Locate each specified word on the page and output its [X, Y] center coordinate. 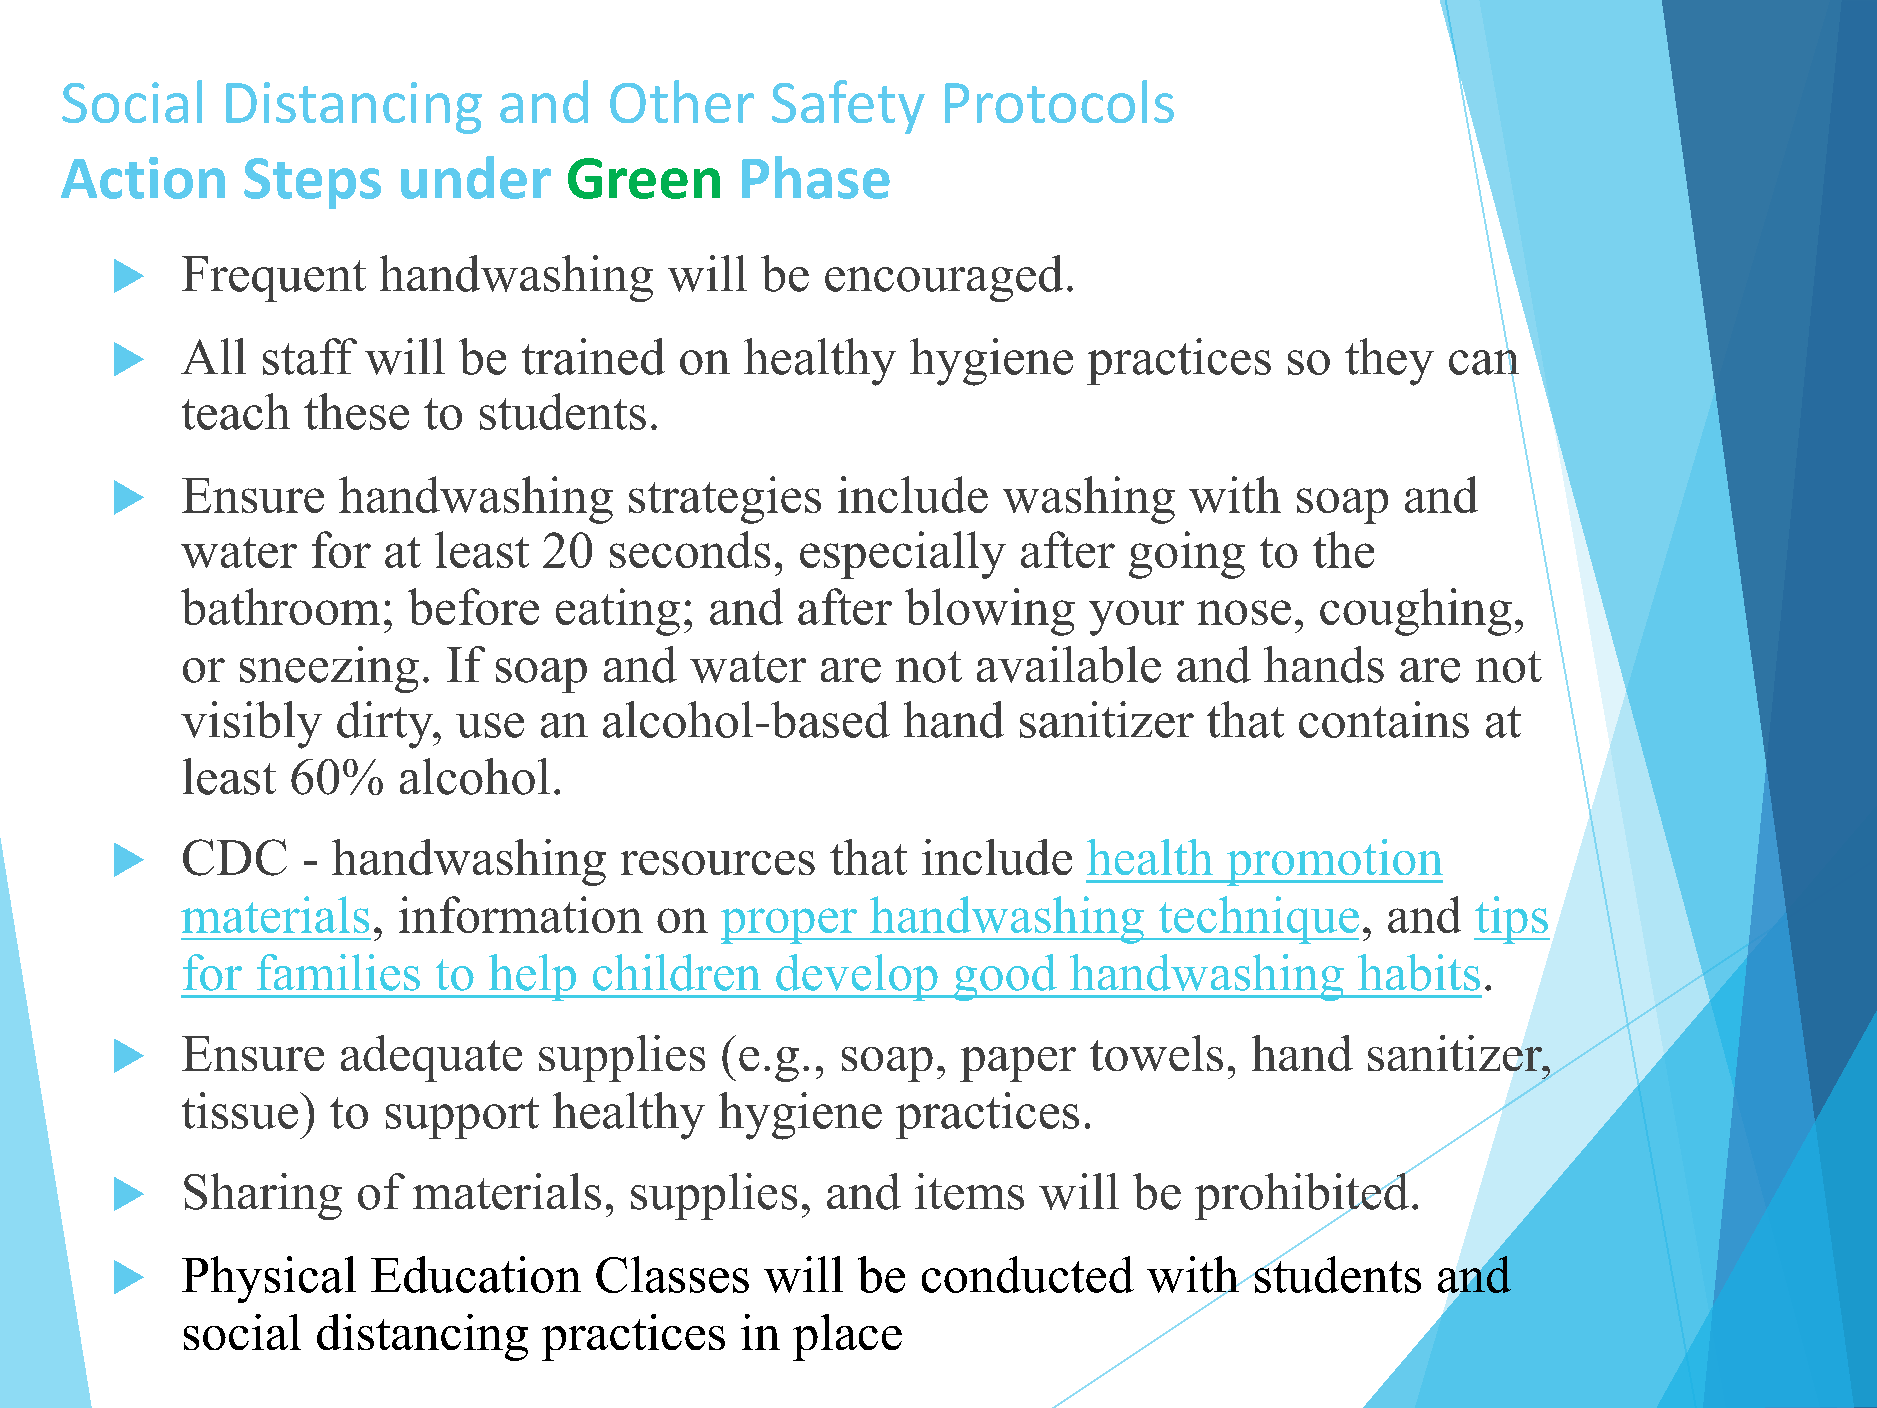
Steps [312, 183]
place [847, 1337]
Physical [269, 1279]
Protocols [1059, 101]
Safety [848, 107]
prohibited [1303, 1196]
